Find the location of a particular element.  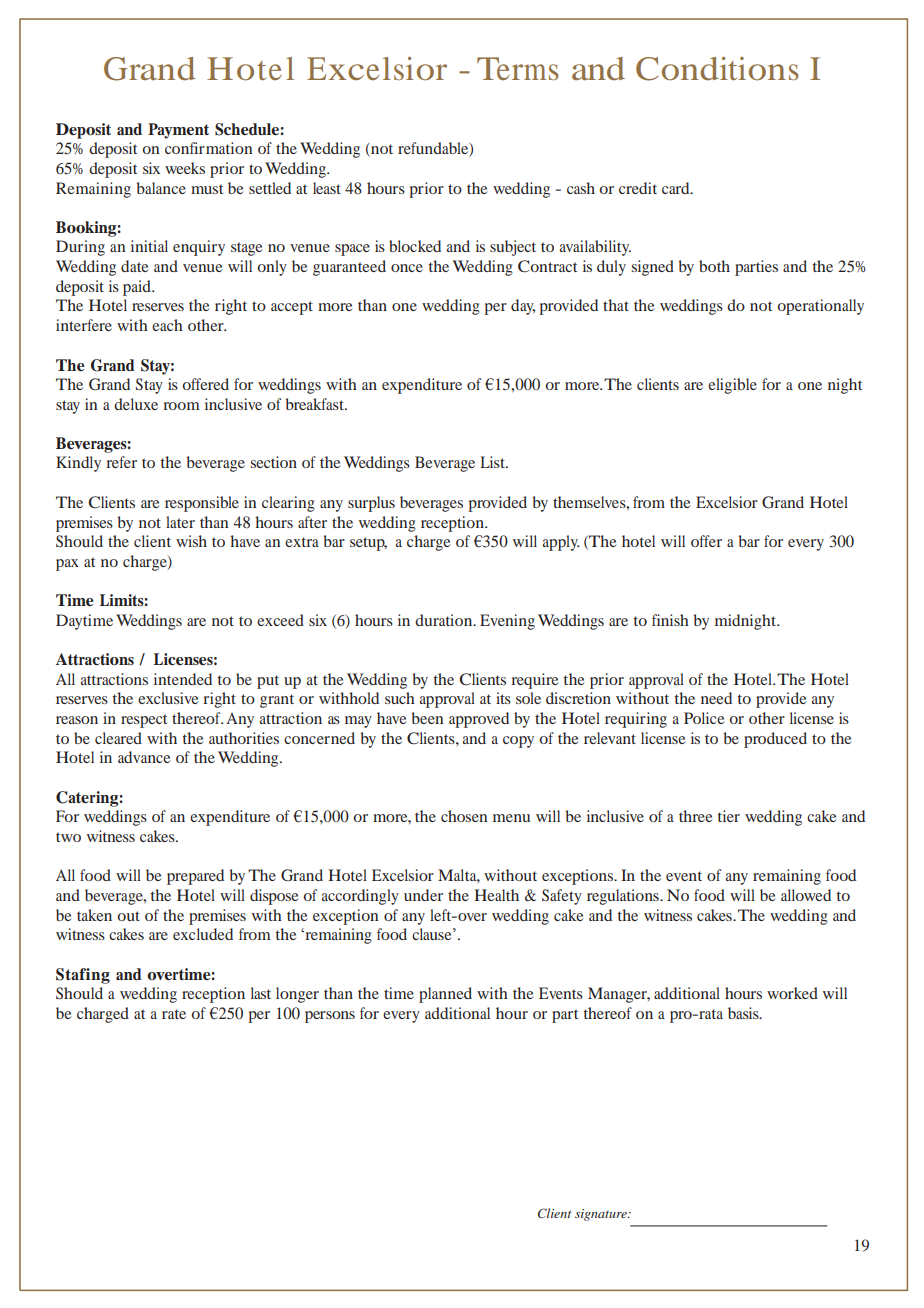

tier is located at coordinates (728, 816).
